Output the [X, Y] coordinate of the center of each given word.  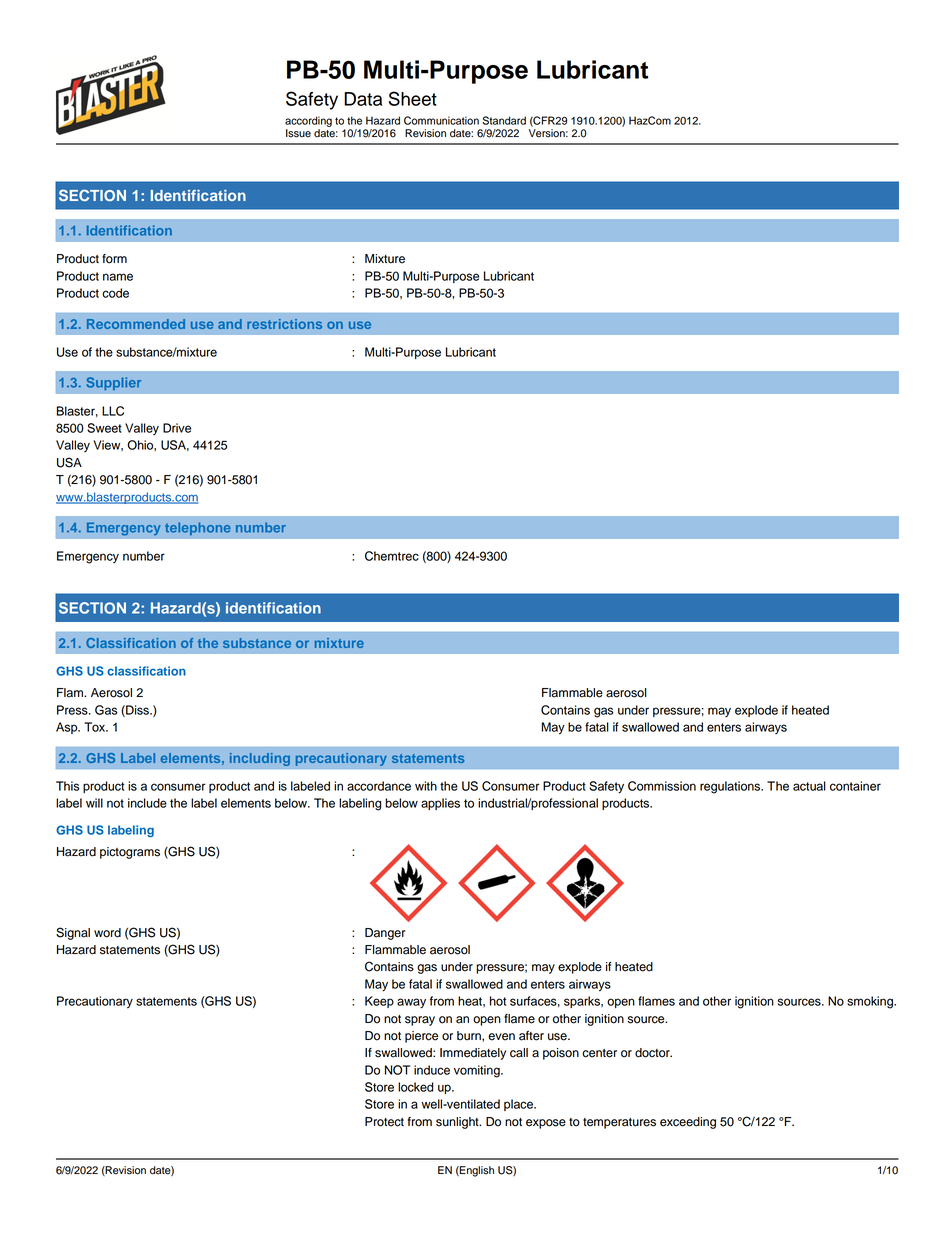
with [426, 786]
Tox [95, 727]
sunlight [458, 1123]
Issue [298, 133]
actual [809, 786]
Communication [441, 120]
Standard [504, 120]
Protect [384, 1122]
